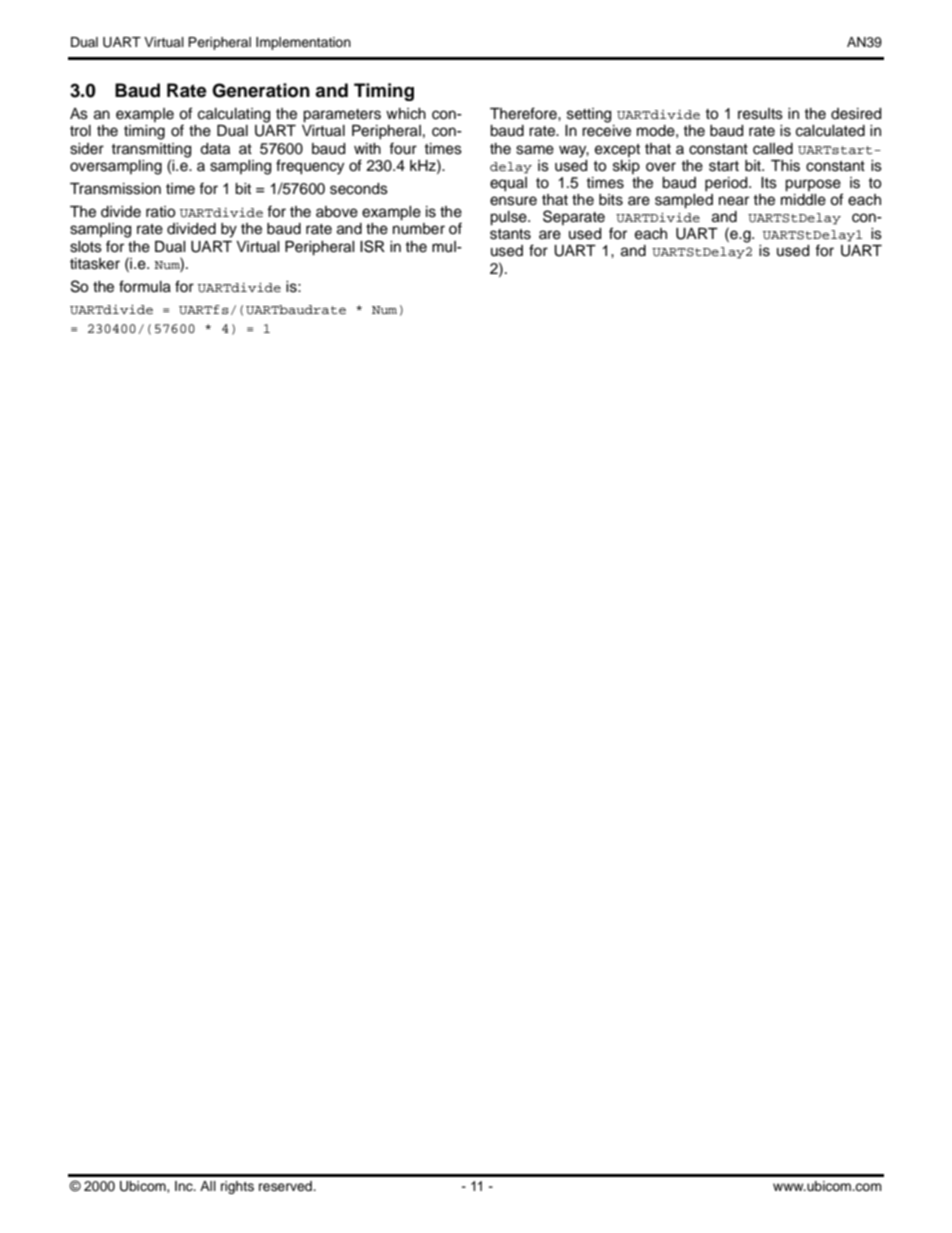 Image resolution: width=952 pixels, height=1233 pixels. I want to click on formula, so click(145, 286).
